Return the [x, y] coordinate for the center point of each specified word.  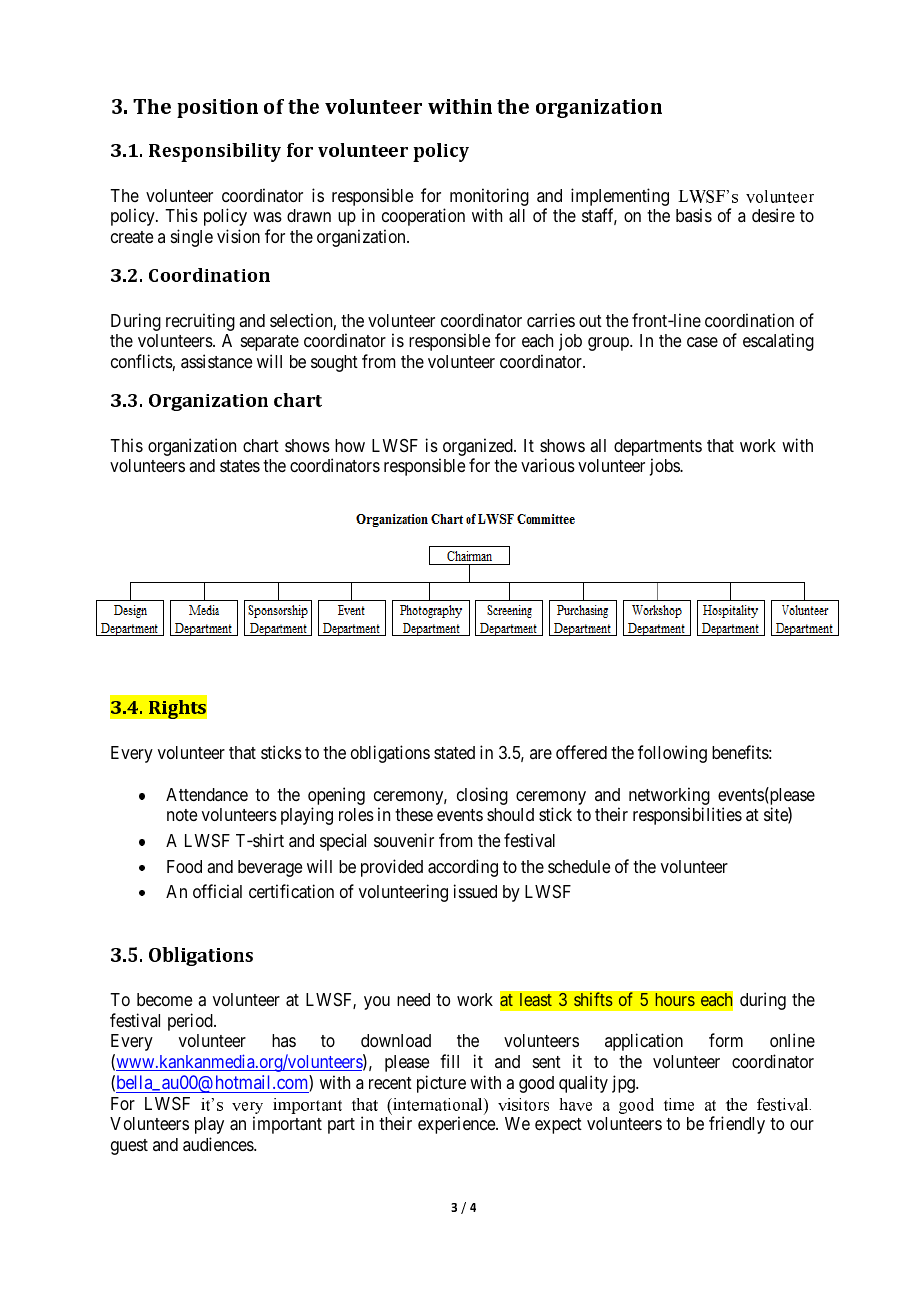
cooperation [423, 217]
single [192, 238]
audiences [219, 1144]
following [672, 754]
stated [454, 752]
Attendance [207, 794]
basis [694, 215]
